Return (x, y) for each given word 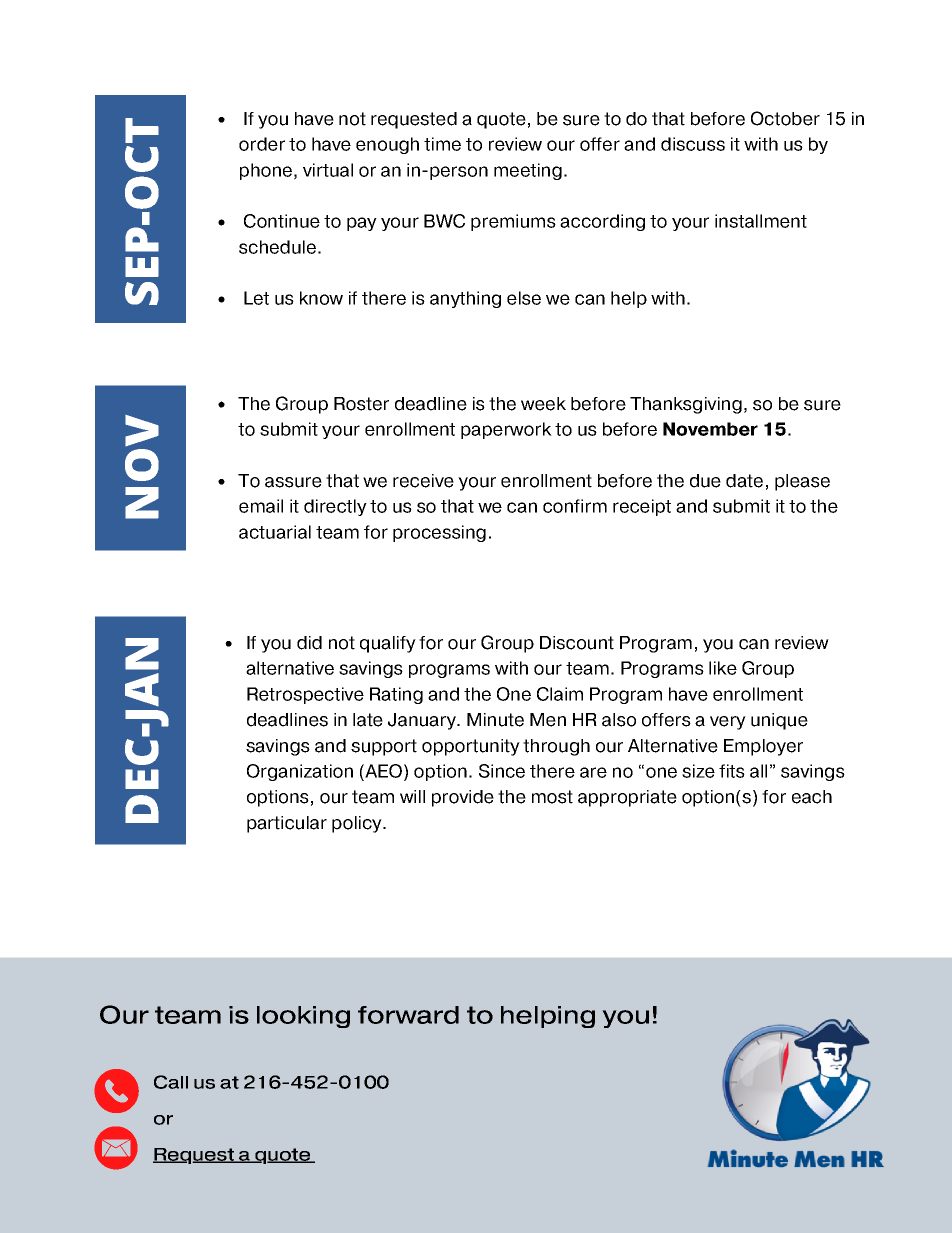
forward (408, 1015)
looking (303, 1017)
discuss (693, 144)
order (262, 144)
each (812, 797)
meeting (528, 171)
